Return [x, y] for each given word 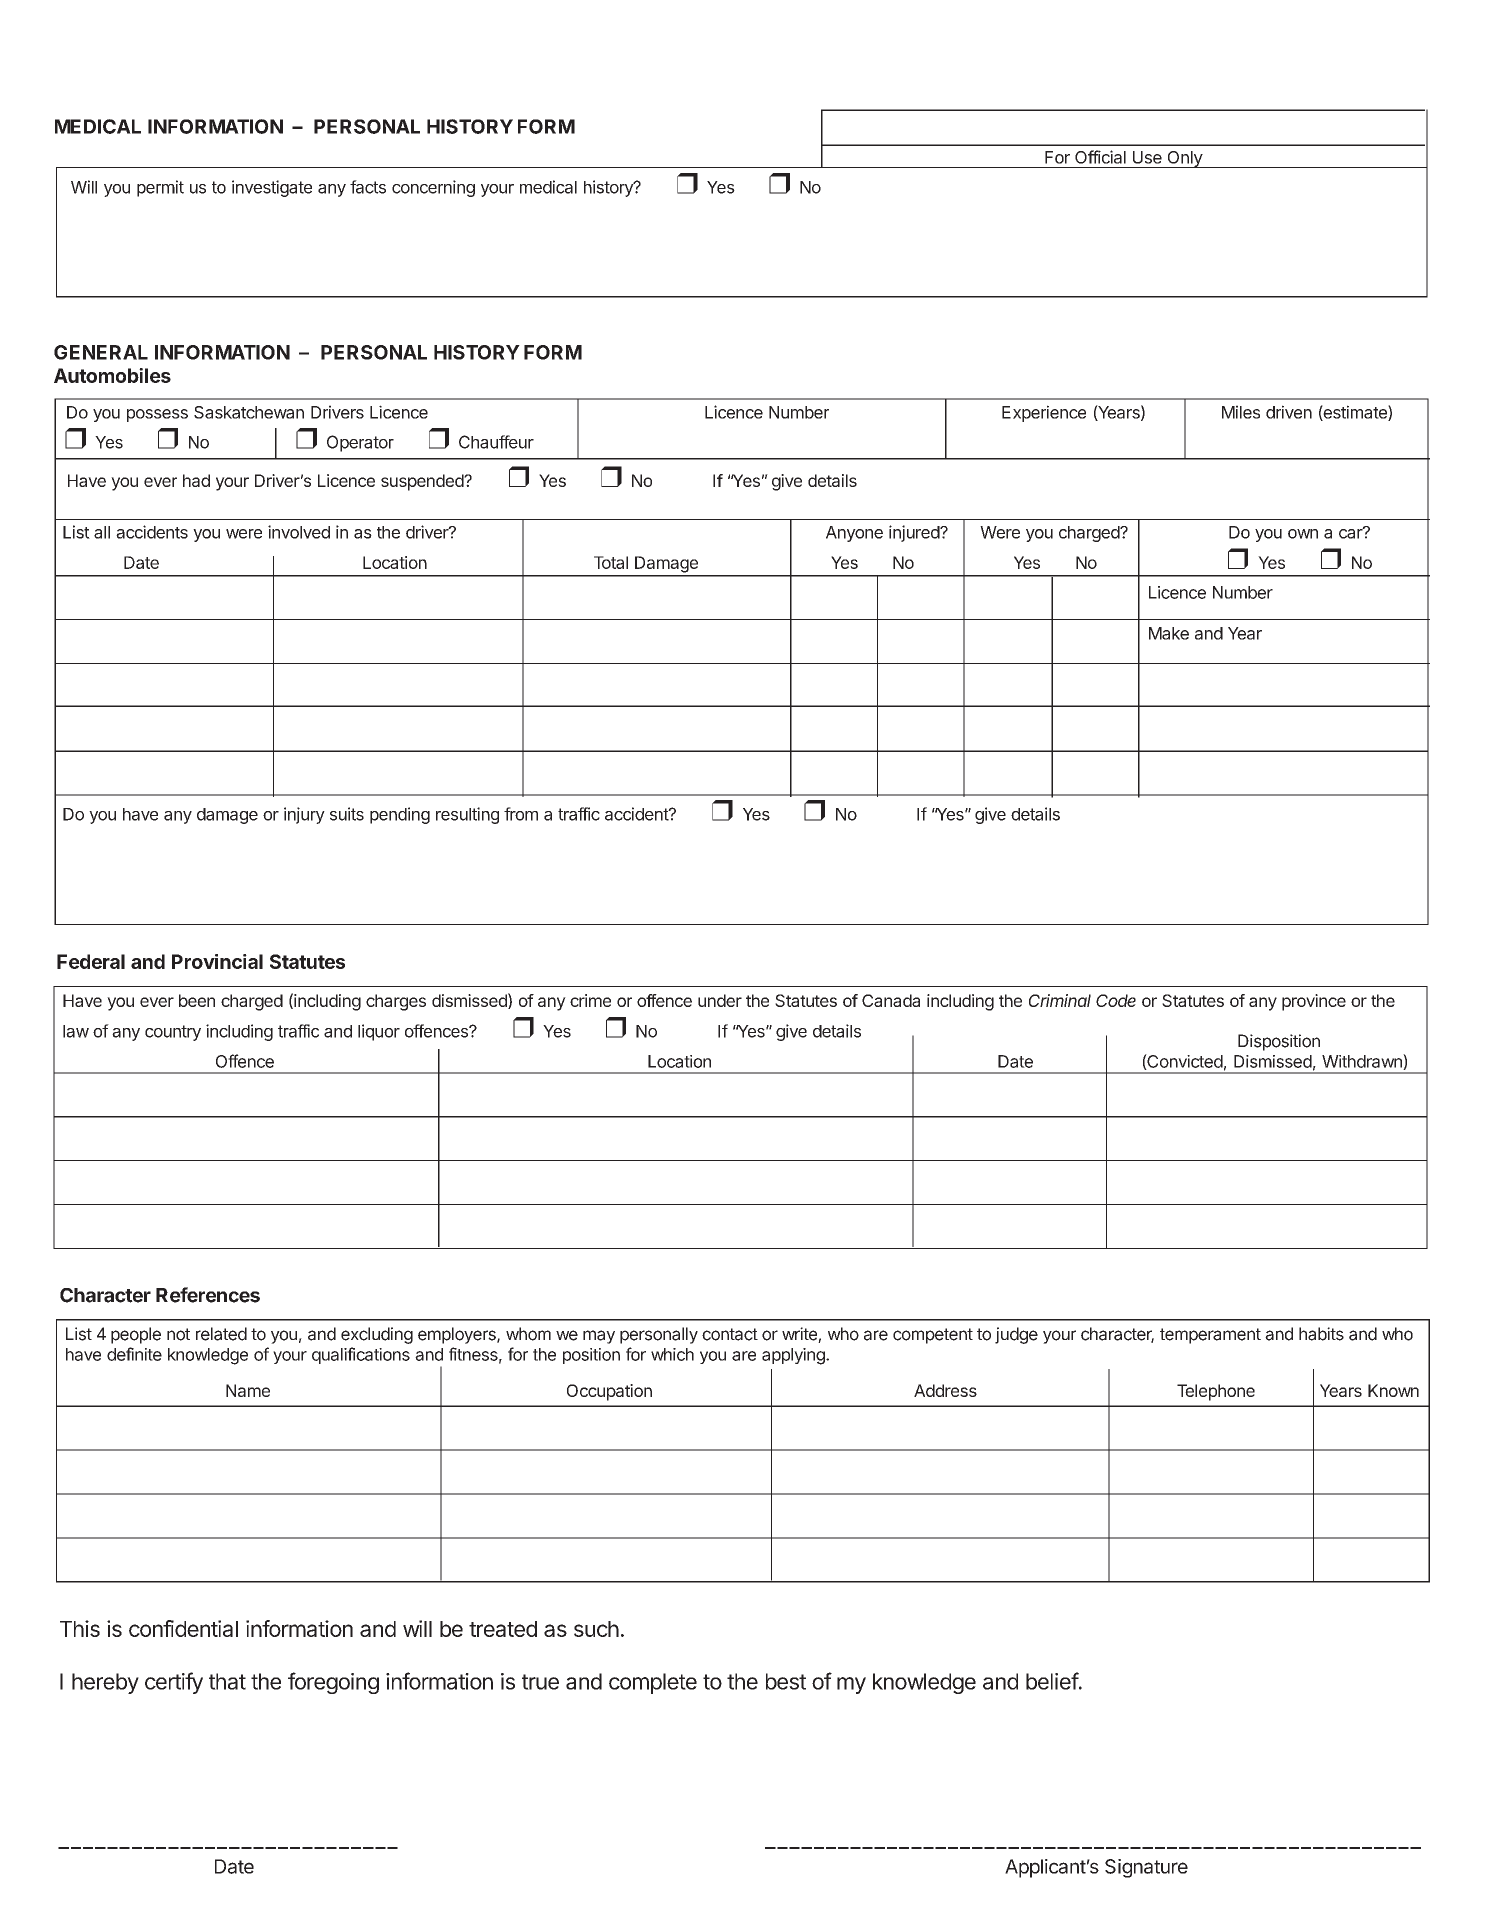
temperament [1210, 1336]
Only [1184, 159]
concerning [433, 188]
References [208, 1295]
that [227, 1681]
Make [1169, 633]
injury [304, 815]
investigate [272, 188]
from [521, 814]
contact [730, 1334]
